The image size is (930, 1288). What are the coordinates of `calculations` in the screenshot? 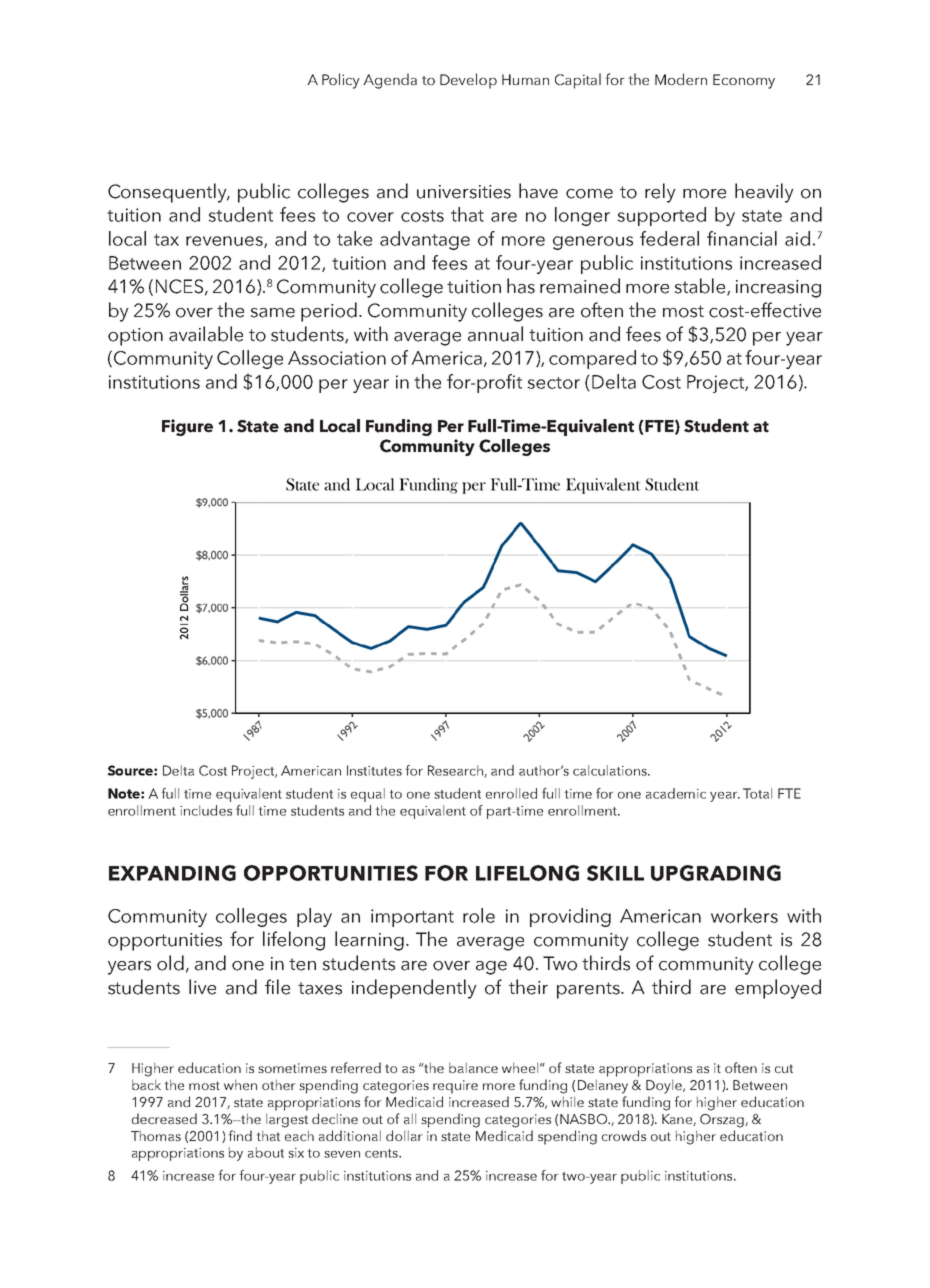 It's located at (611, 770).
